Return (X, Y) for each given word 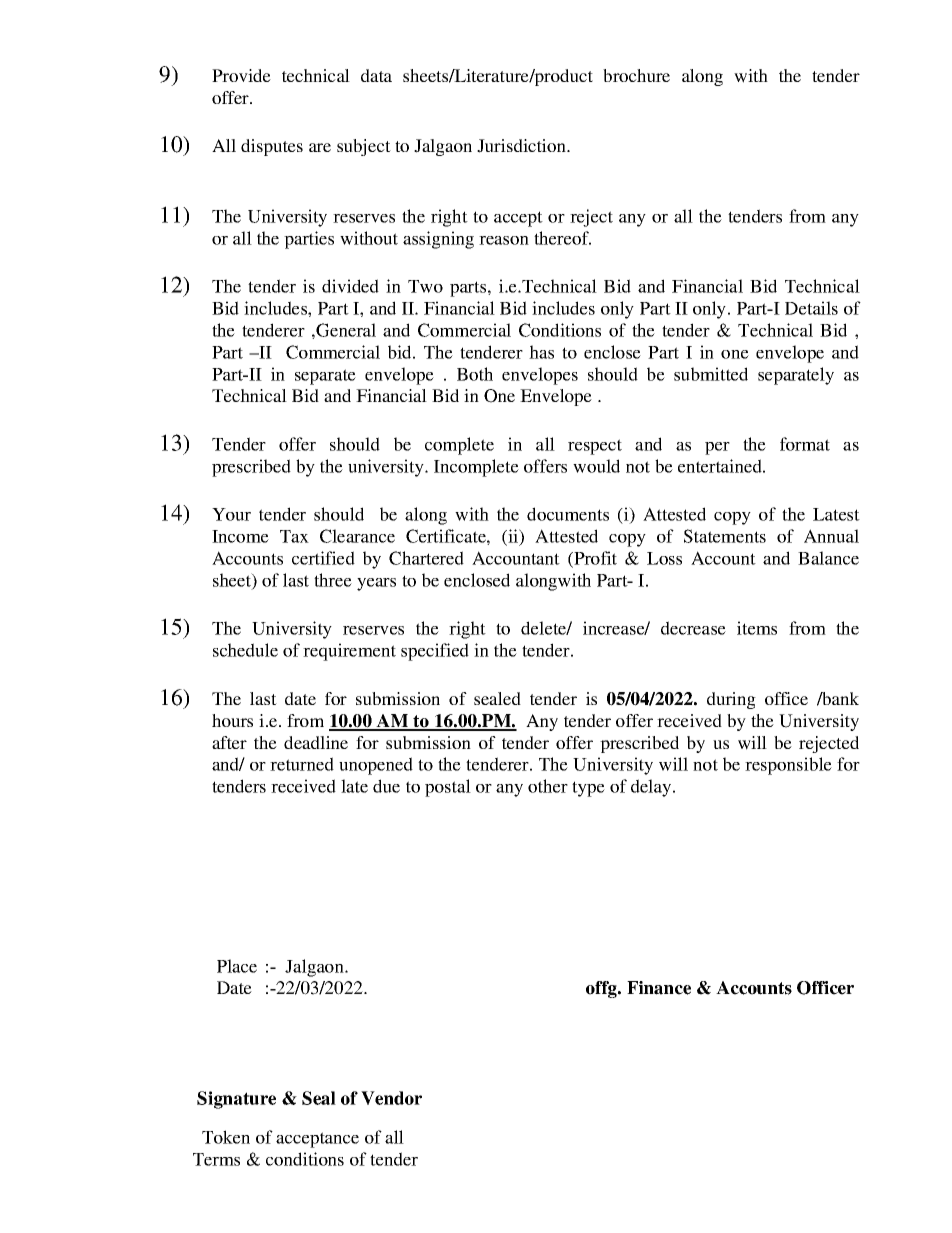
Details (811, 308)
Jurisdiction (523, 146)
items (757, 628)
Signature (236, 1100)
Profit (594, 559)
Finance (659, 988)
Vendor (391, 1098)
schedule (245, 650)
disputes (272, 147)
